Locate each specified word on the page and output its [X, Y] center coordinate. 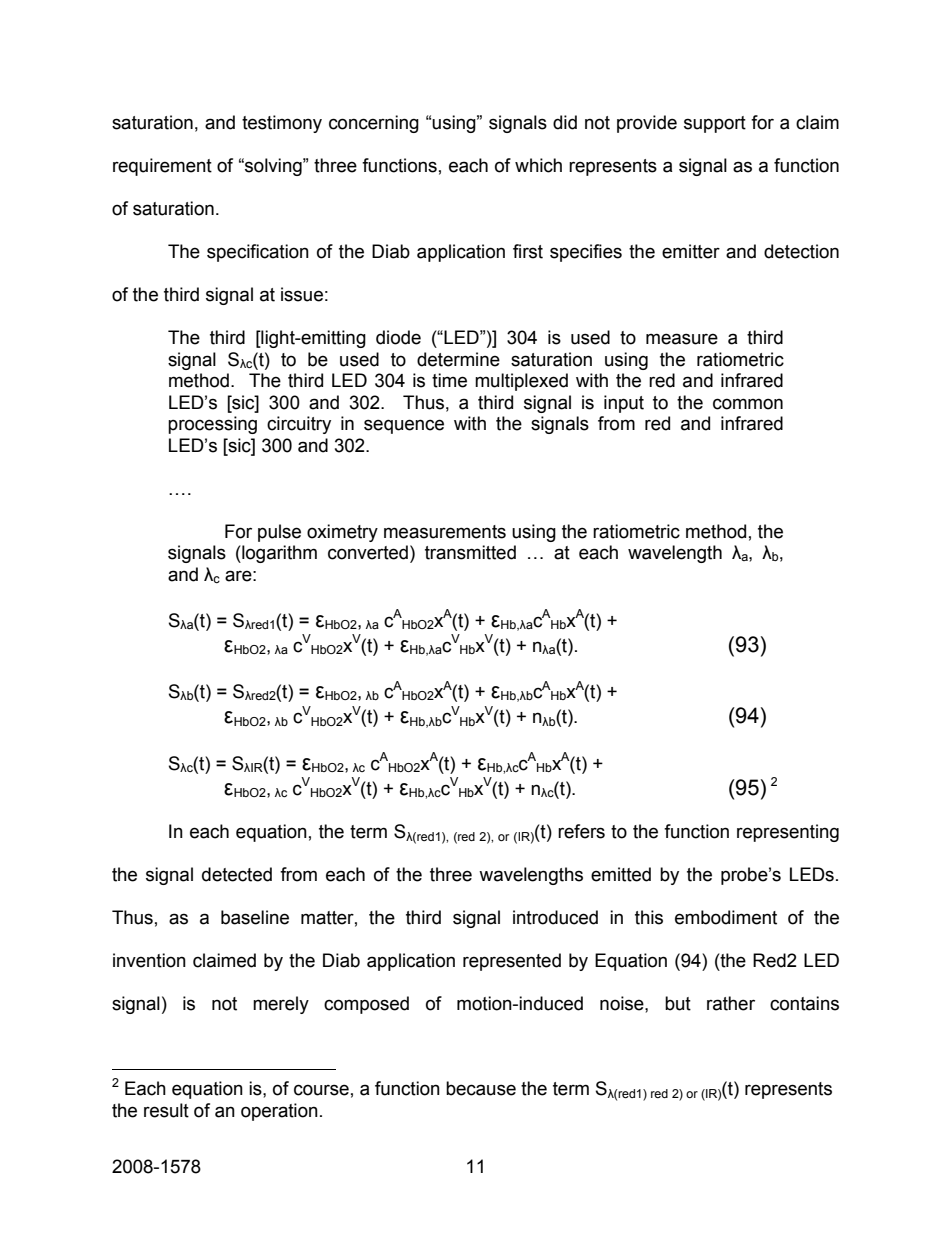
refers [581, 831]
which [538, 165]
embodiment [726, 917]
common [748, 404]
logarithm [278, 554]
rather [731, 1003]
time [449, 380]
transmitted [470, 552]
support [715, 124]
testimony [282, 124]
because [481, 1088]
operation [279, 1112]
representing [788, 833]
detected [237, 874]
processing [212, 425]
